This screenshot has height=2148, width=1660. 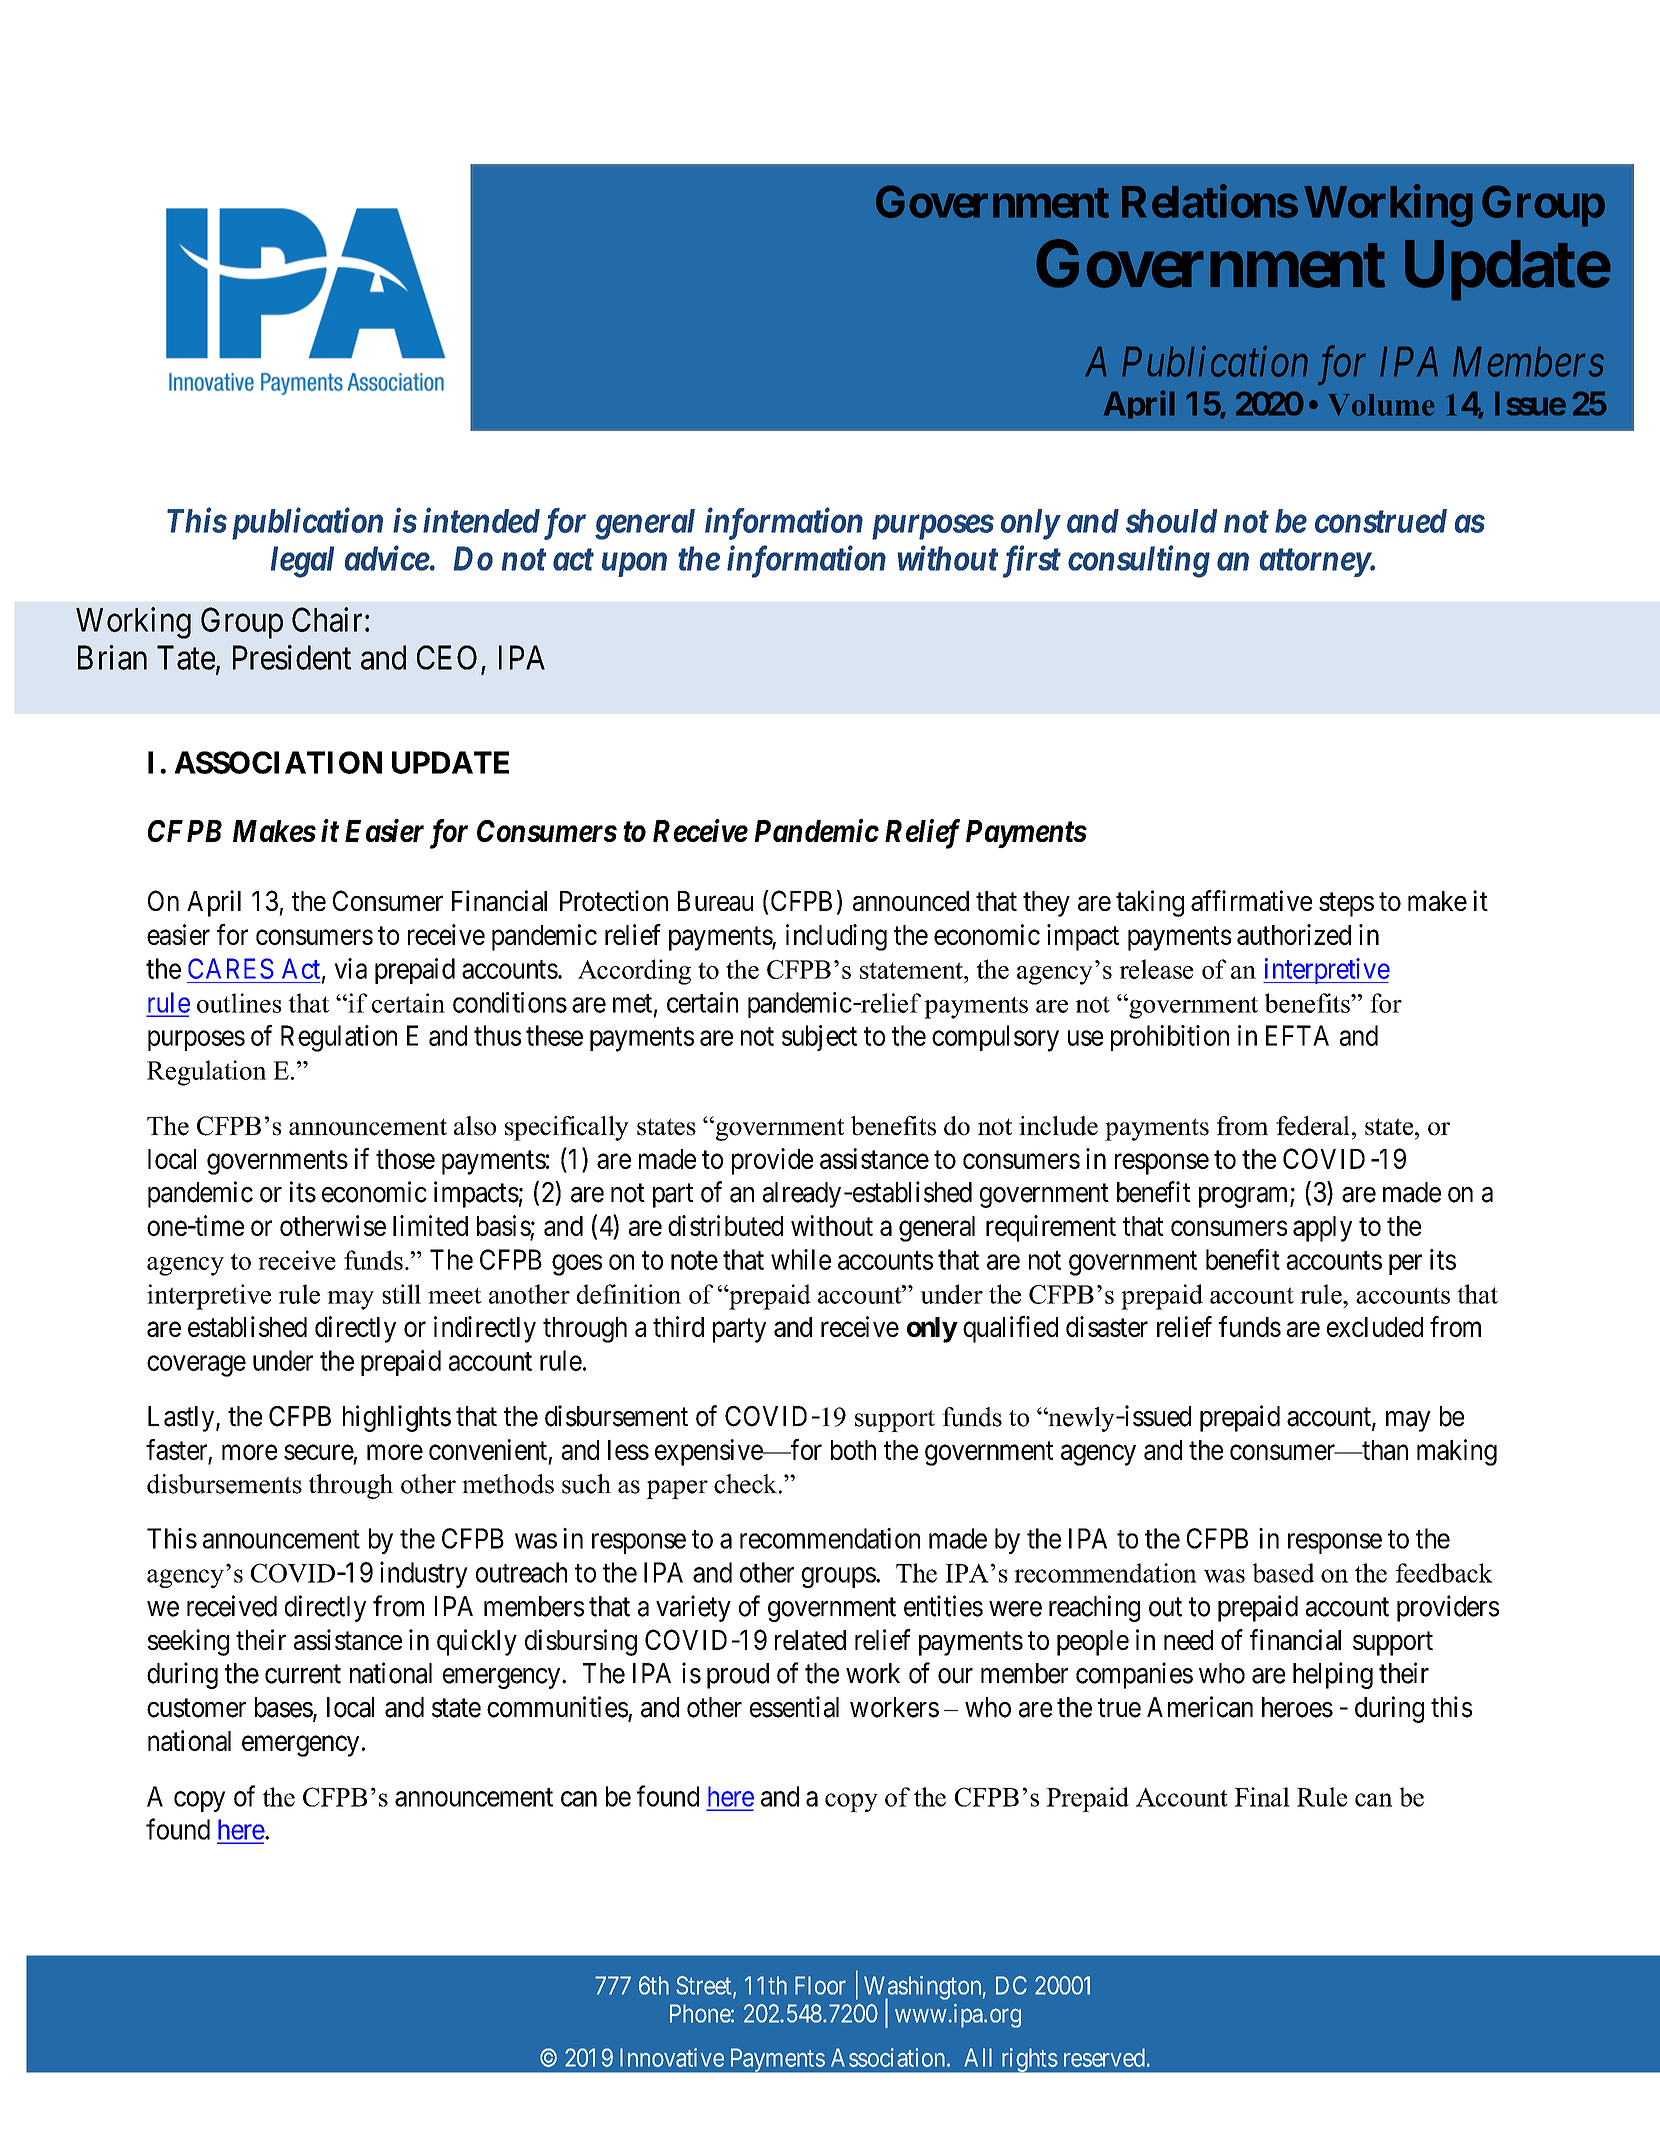 I want to click on apply, so click(x=1322, y=1229).
